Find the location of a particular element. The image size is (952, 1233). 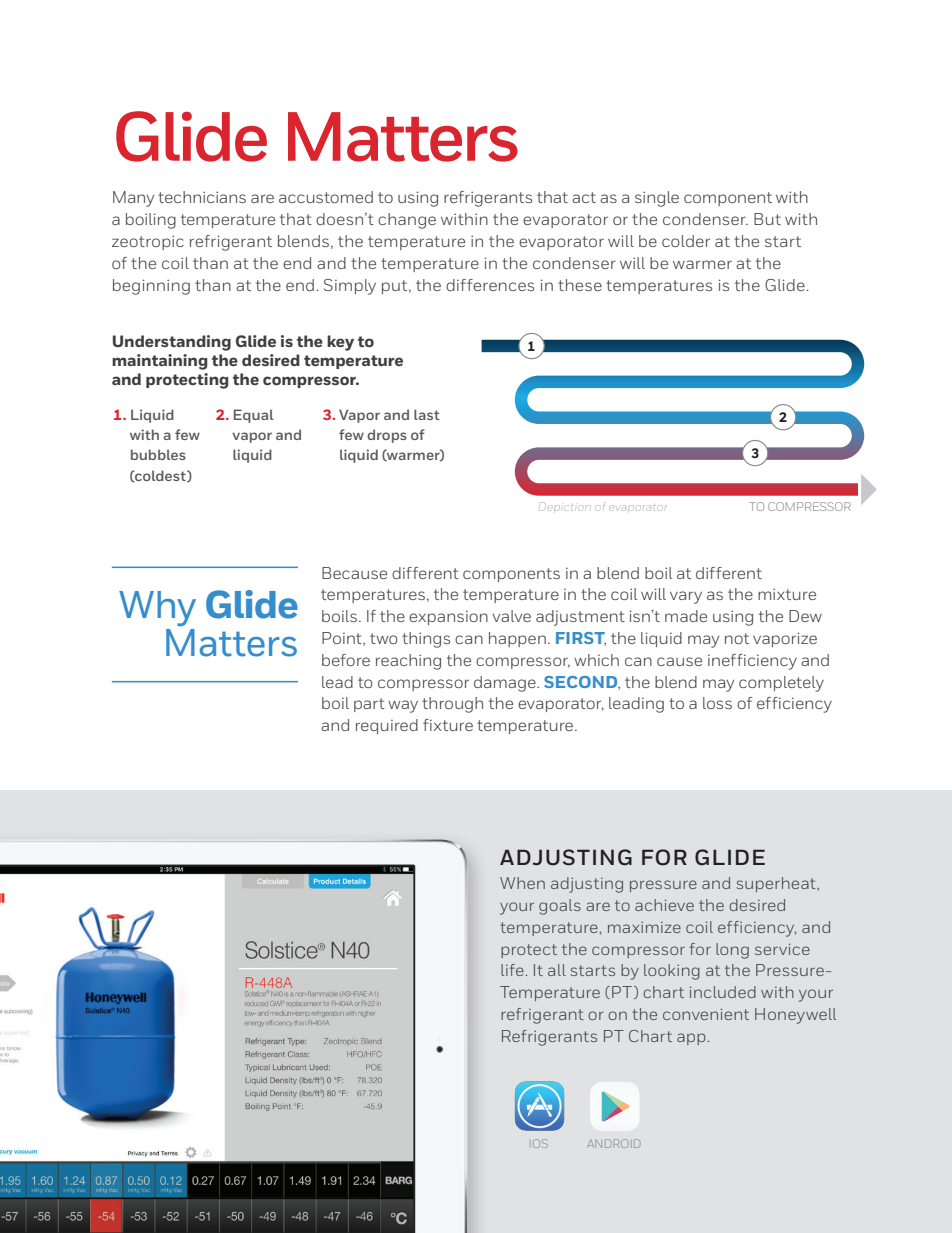

technicians is located at coordinates (202, 197).
